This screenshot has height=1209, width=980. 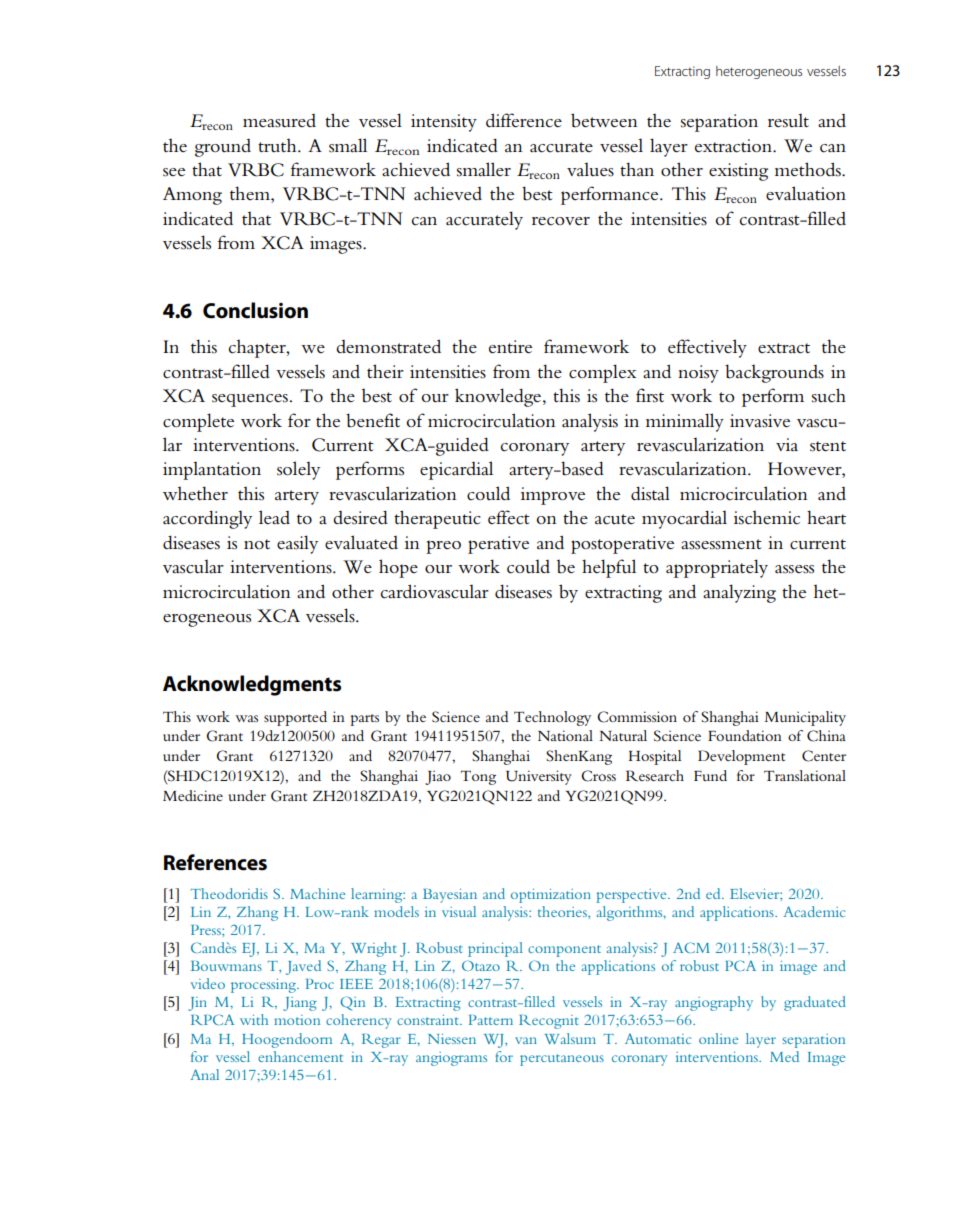 What do you see at coordinates (491, 1020) in the screenshot?
I see `Pattern` at bounding box center [491, 1020].
